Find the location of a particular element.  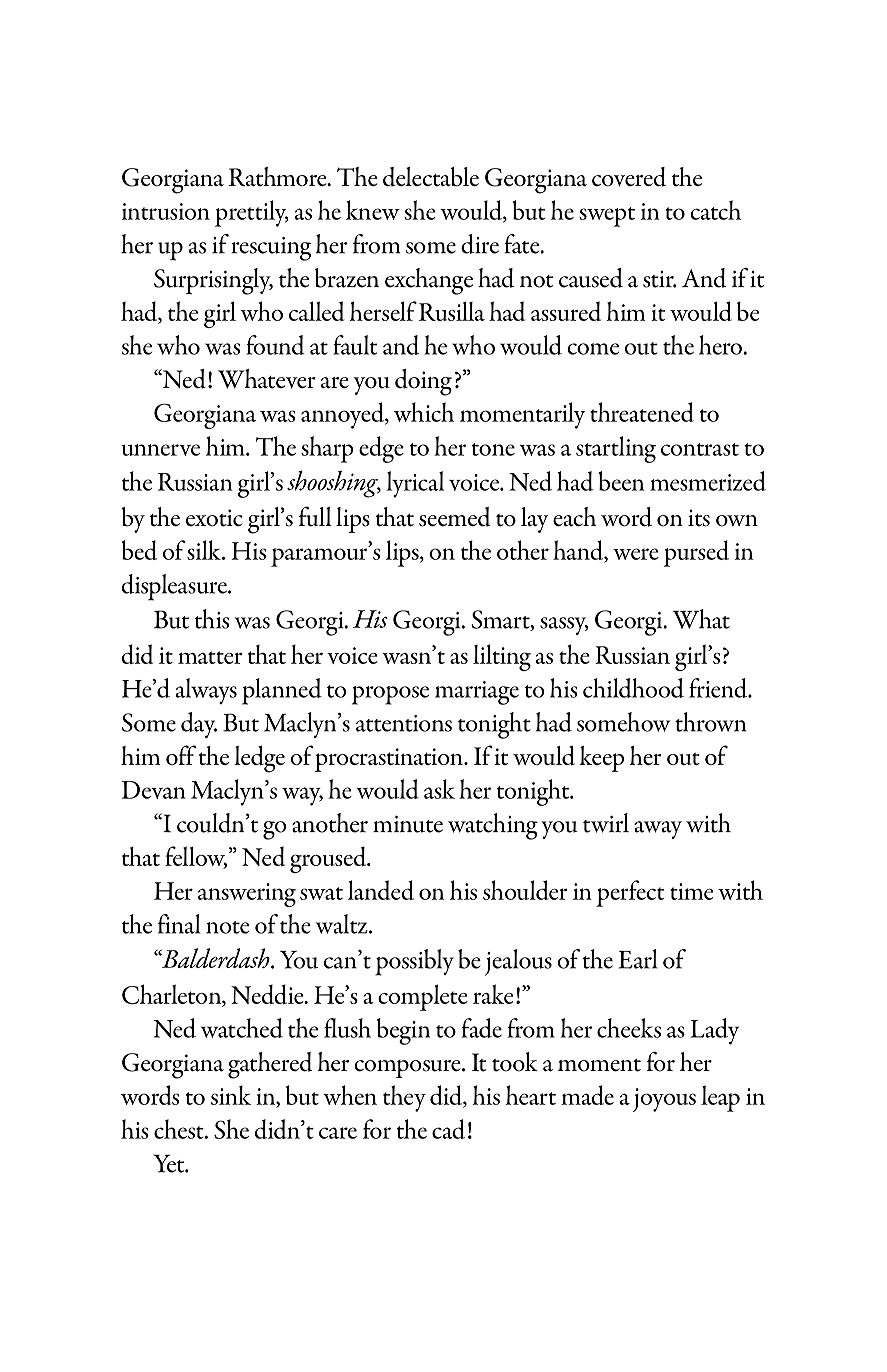

prettily is located at coordinates (252, 213).
